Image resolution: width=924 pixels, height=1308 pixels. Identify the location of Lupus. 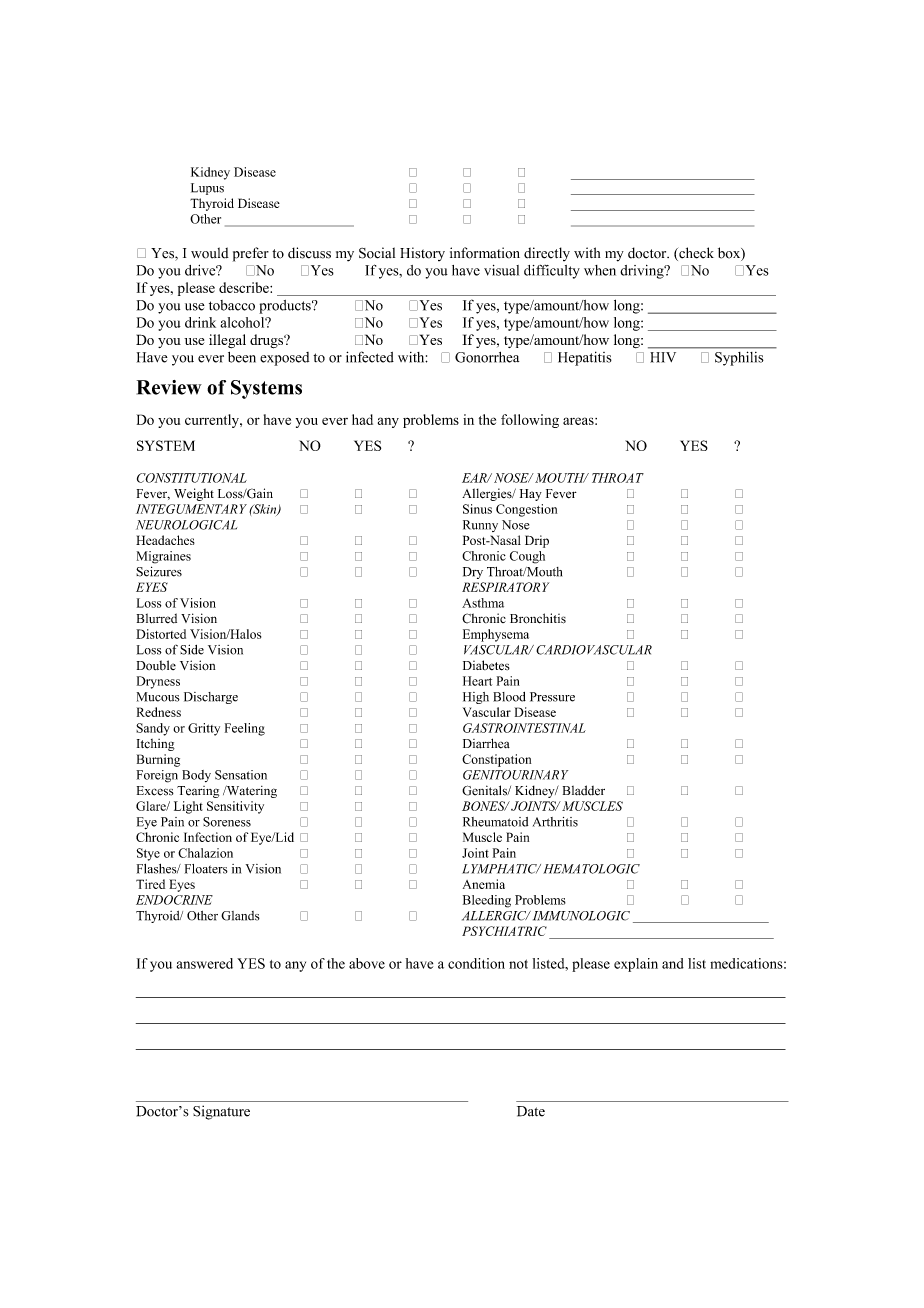
(207, 189).
